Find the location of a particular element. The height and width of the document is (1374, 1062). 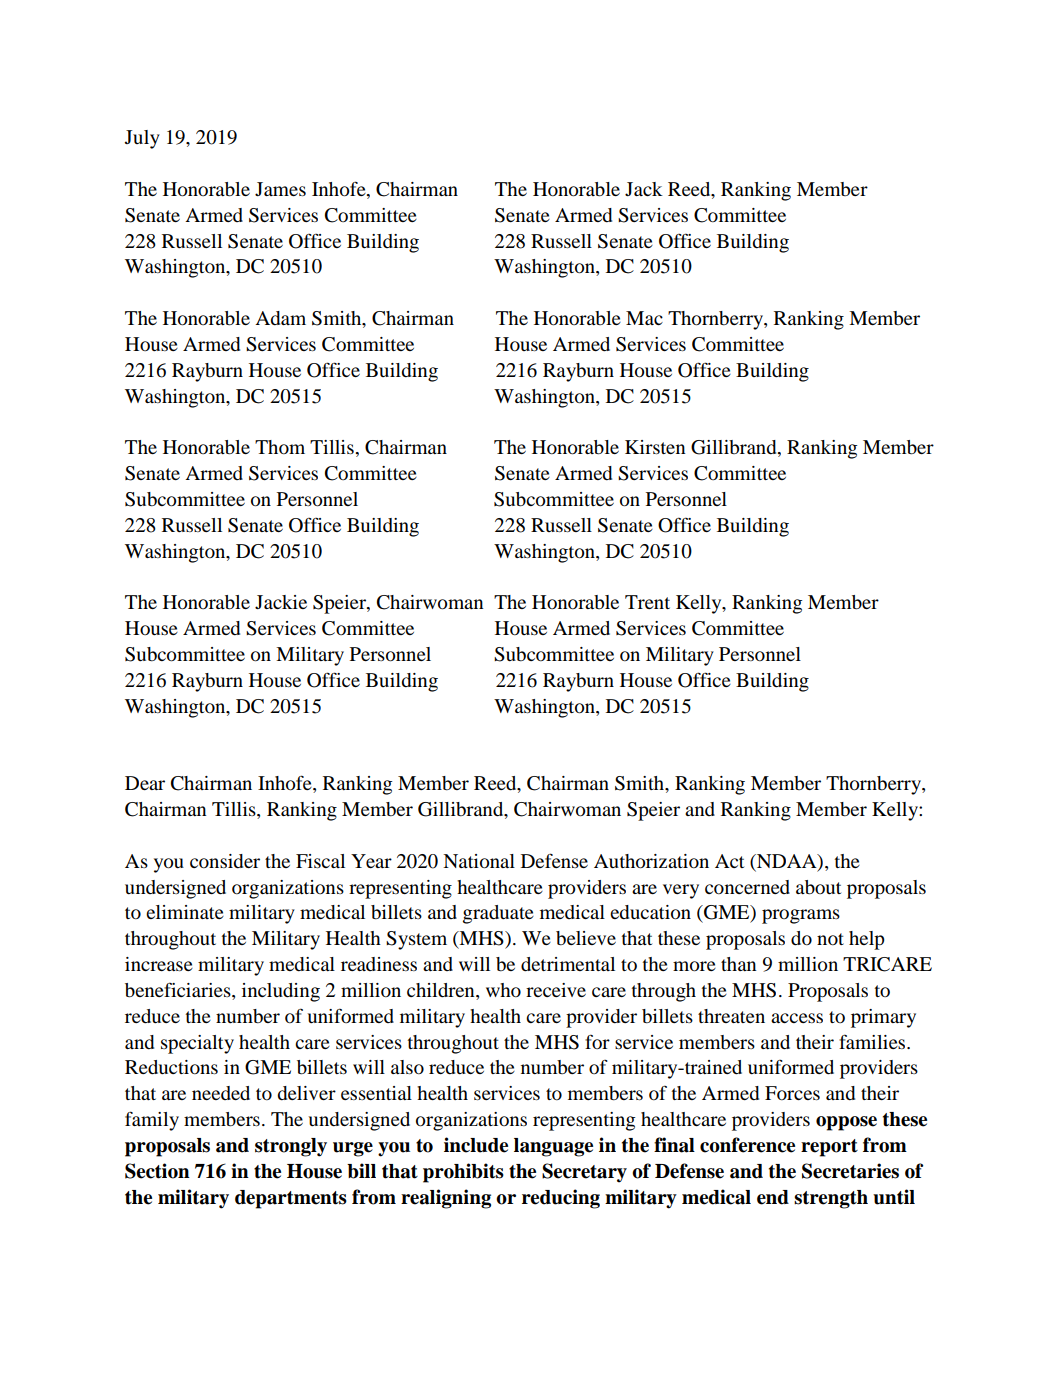

programs is located at coordinates (801, 916).
